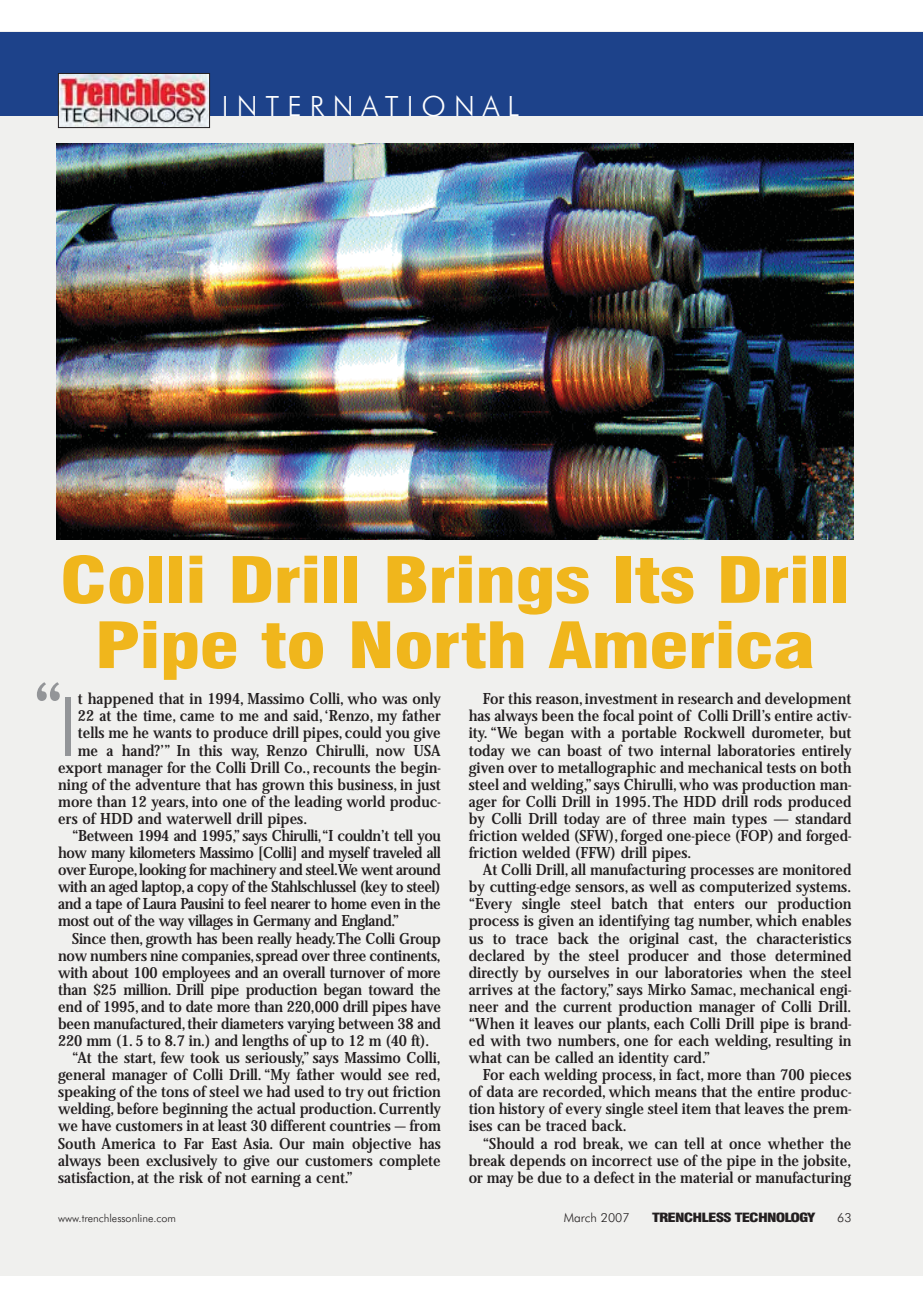  What do you see at coordinates (386, 905) in the screenshot?
I see `even` at bounding box center [386, 905].
